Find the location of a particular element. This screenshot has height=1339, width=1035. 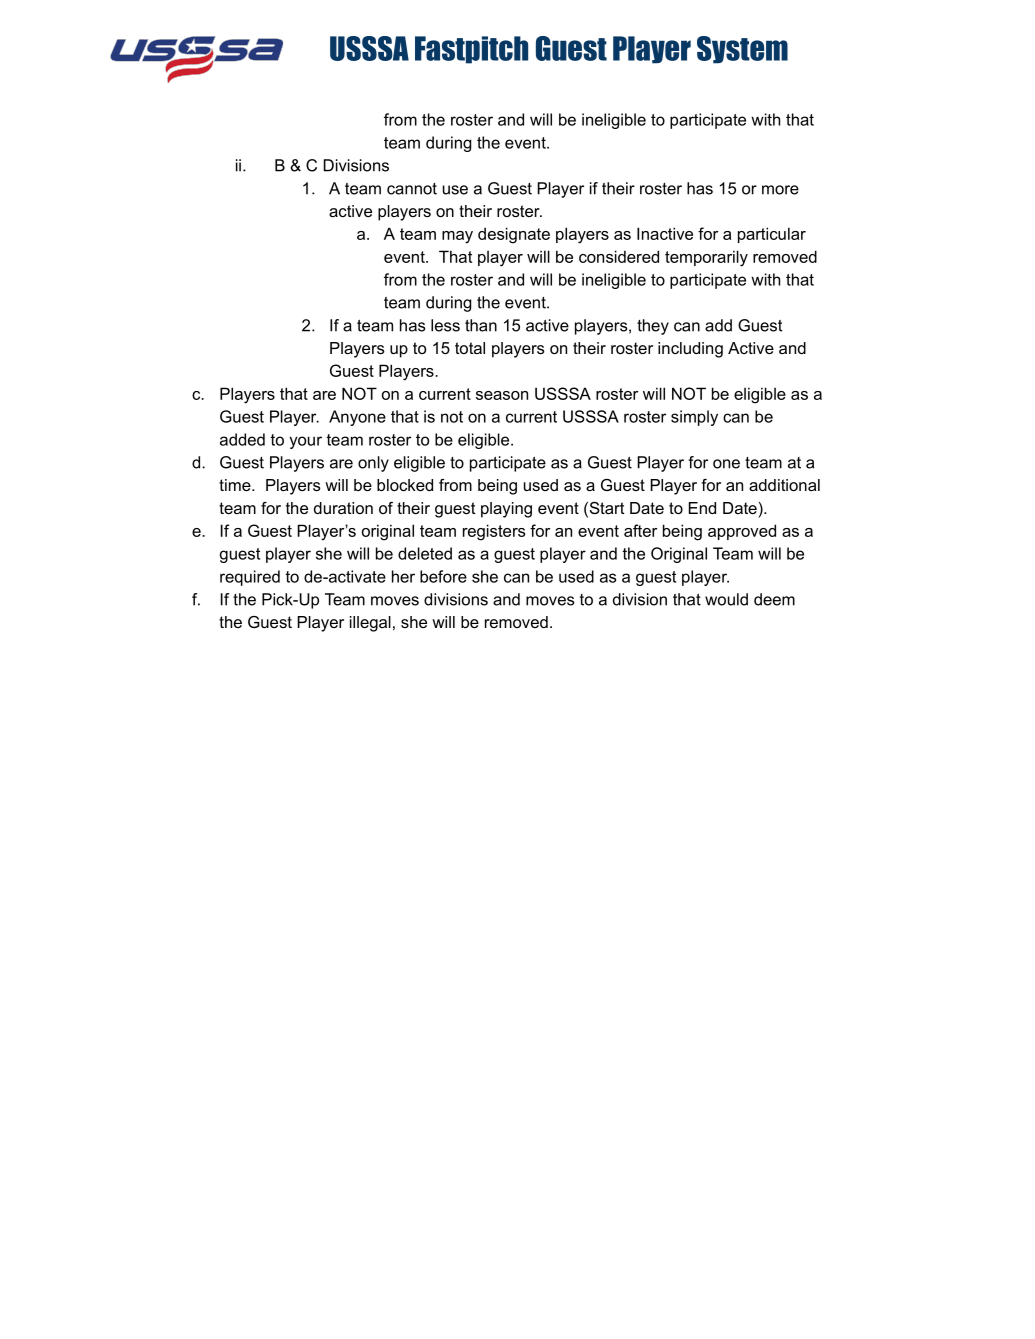

simply is located at coordinates (694, 418).
